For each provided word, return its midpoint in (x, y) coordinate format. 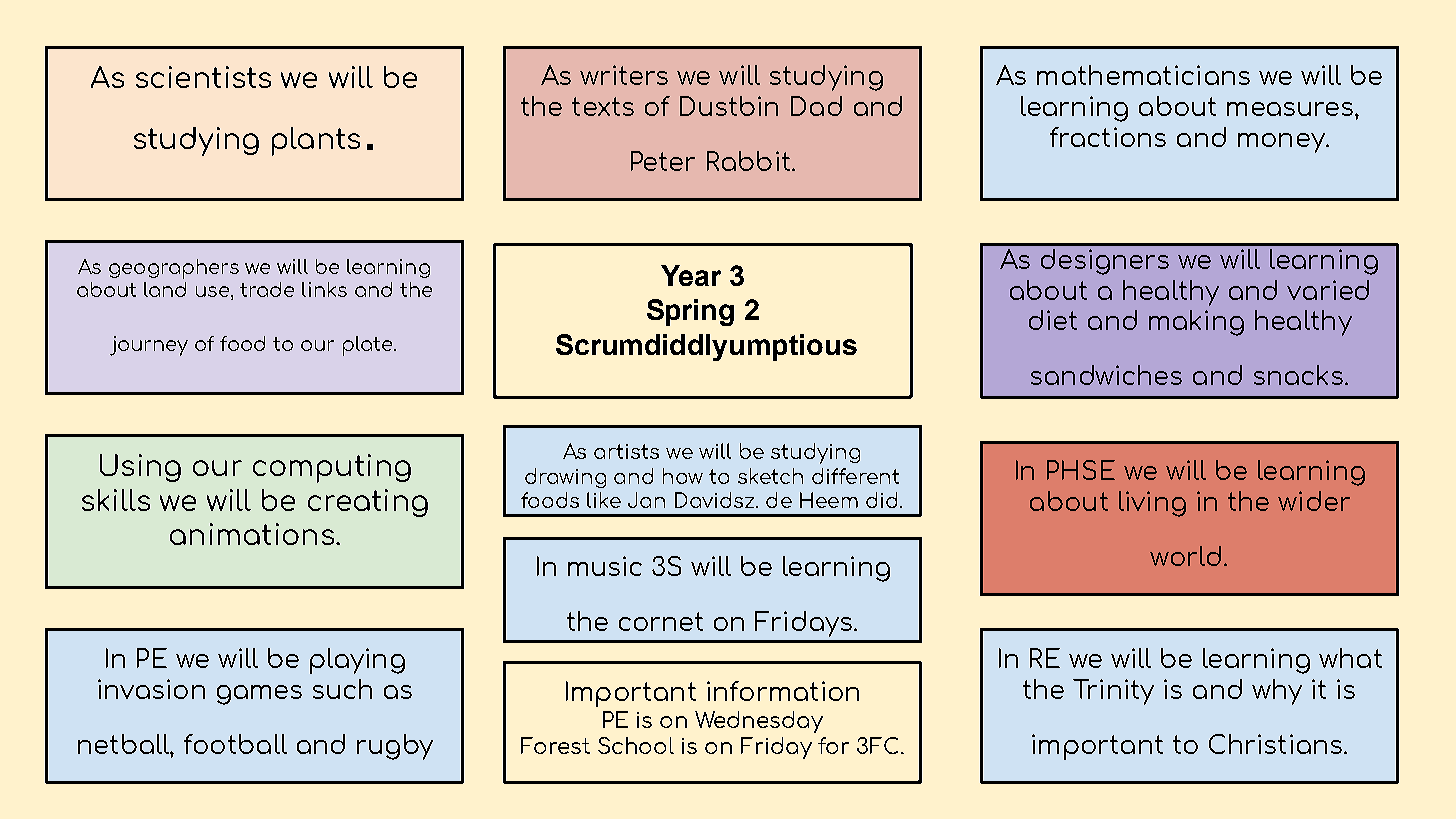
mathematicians (1143, 75)
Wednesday (759, 722)
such (342, 689)
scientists (203, 77)
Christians (1277, 744)
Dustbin (729, 106)
